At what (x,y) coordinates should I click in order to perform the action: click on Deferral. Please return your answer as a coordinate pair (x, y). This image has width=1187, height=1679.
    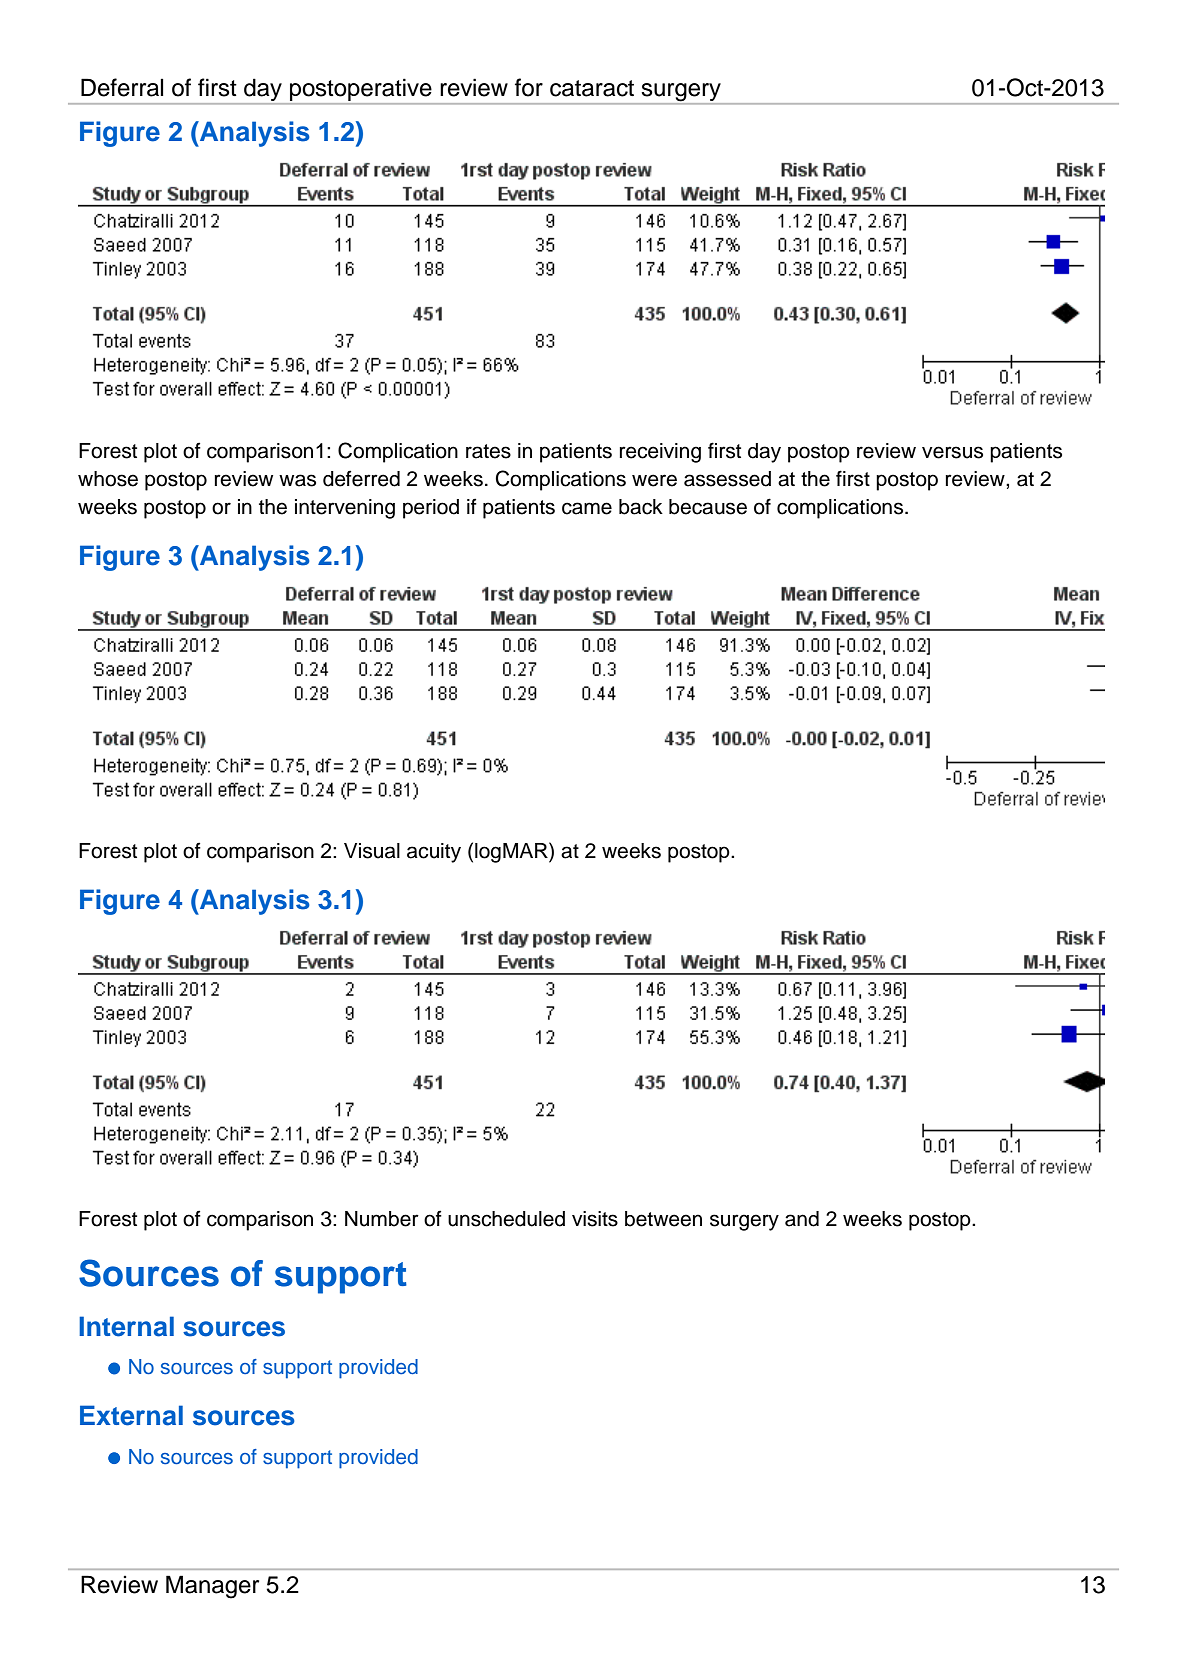
    Looking at the image, I should click on (122, 87).
